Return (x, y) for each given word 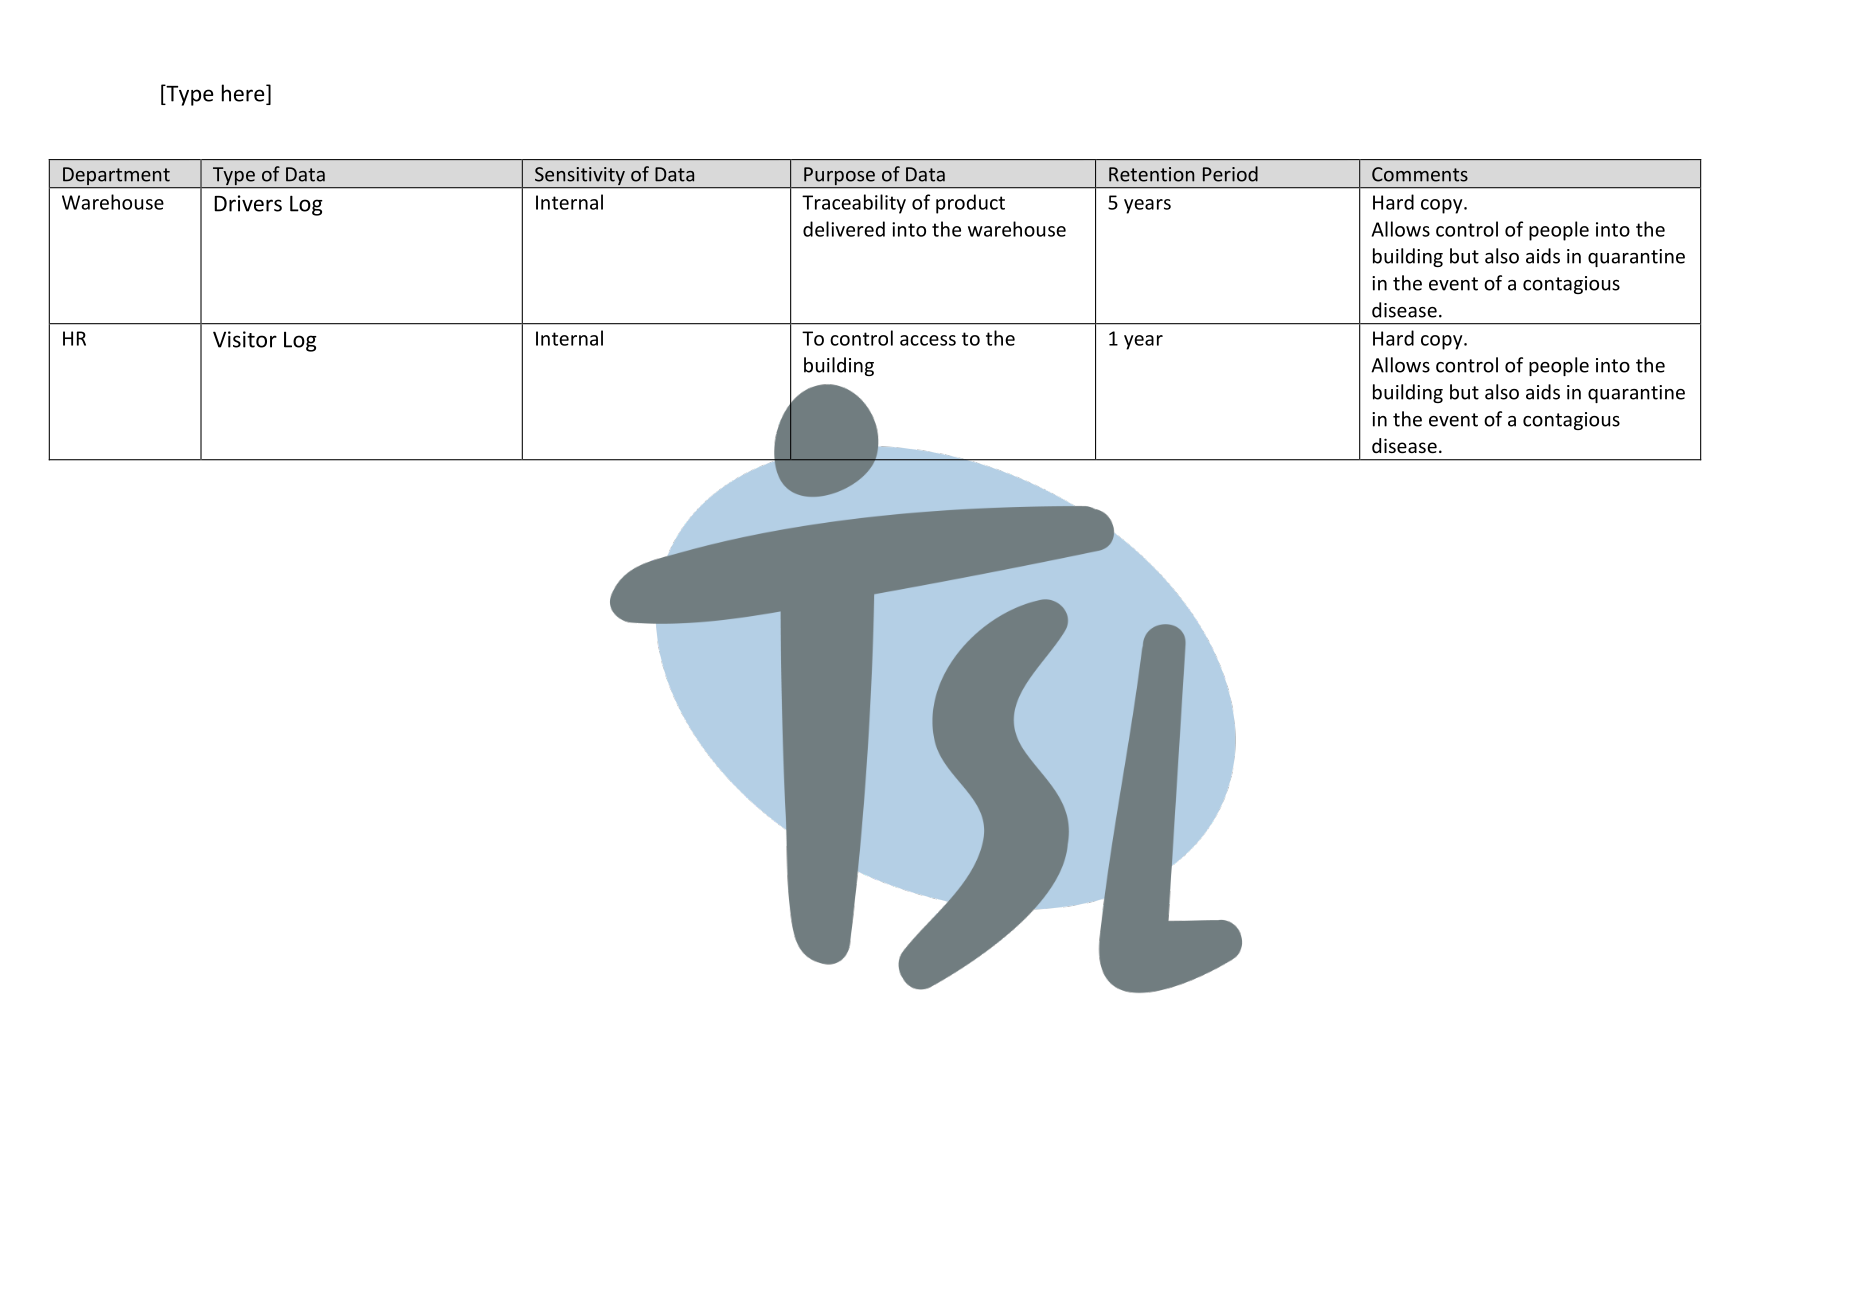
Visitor (245, 339)
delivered (844, 229)
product (970, 204)
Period (1230, 174)
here (244, 94)
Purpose (839, 177)
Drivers (248, 203)
